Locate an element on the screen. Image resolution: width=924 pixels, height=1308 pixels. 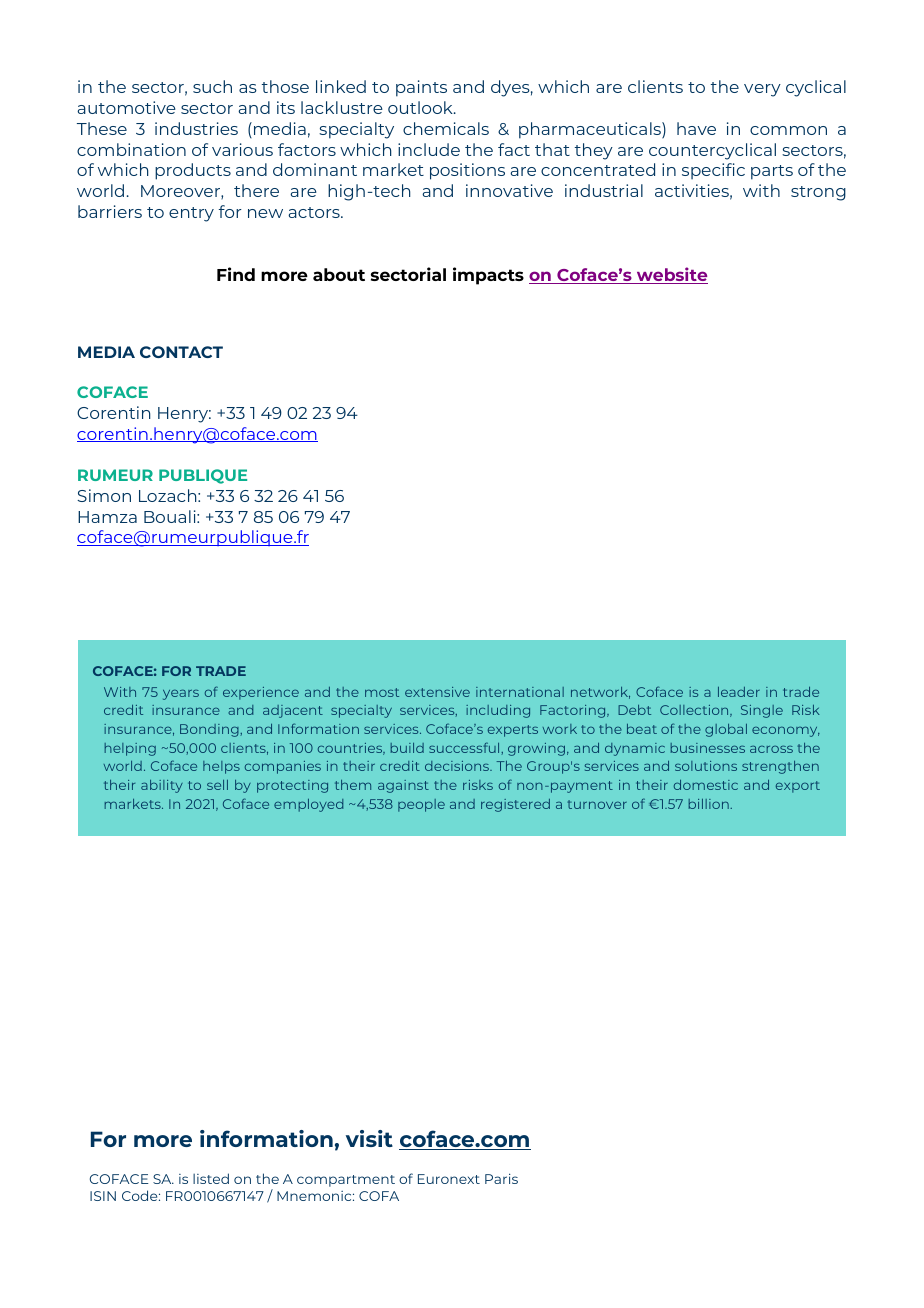
years is located at coordinates (181, 694).
